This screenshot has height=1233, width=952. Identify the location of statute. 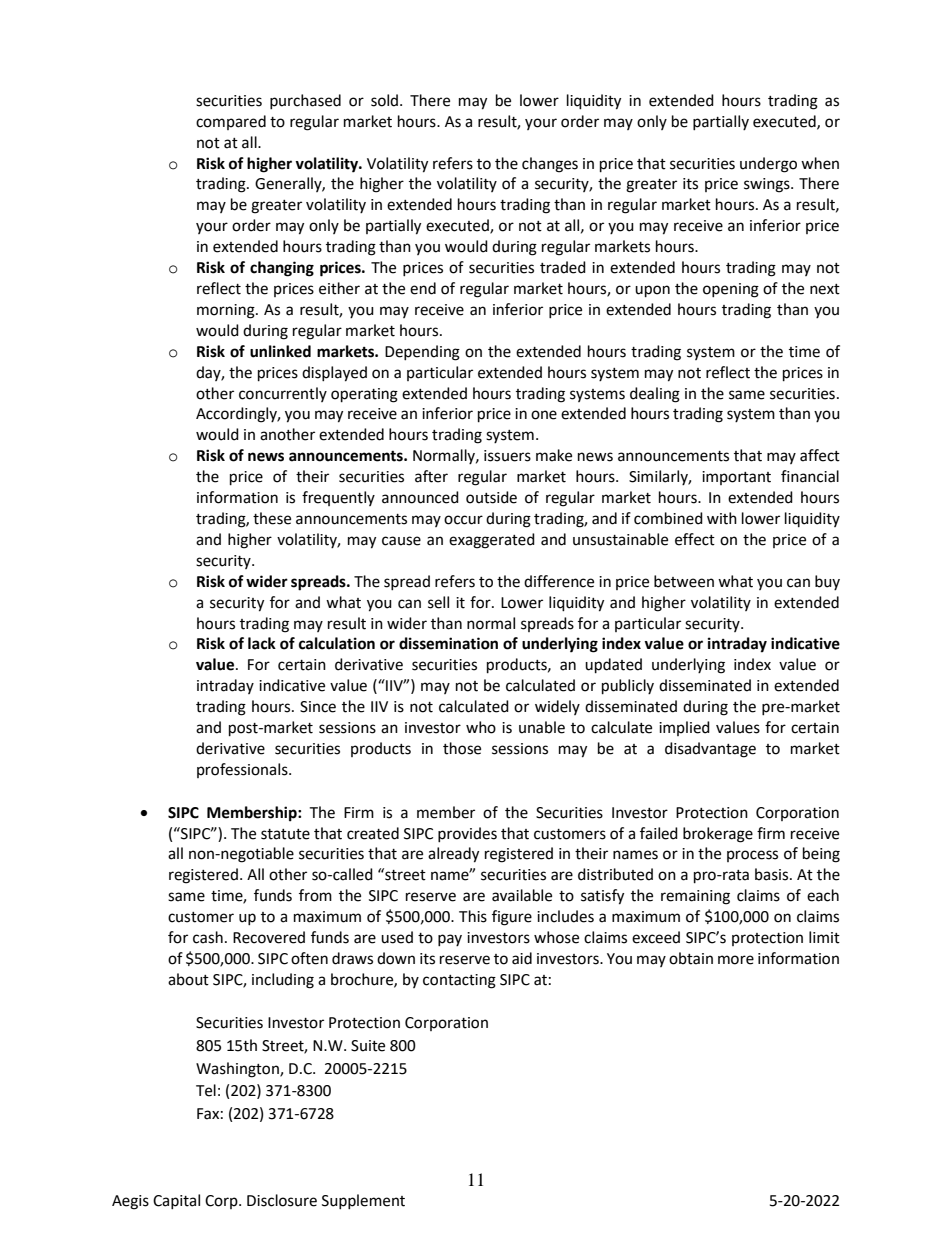
(285, 834).
